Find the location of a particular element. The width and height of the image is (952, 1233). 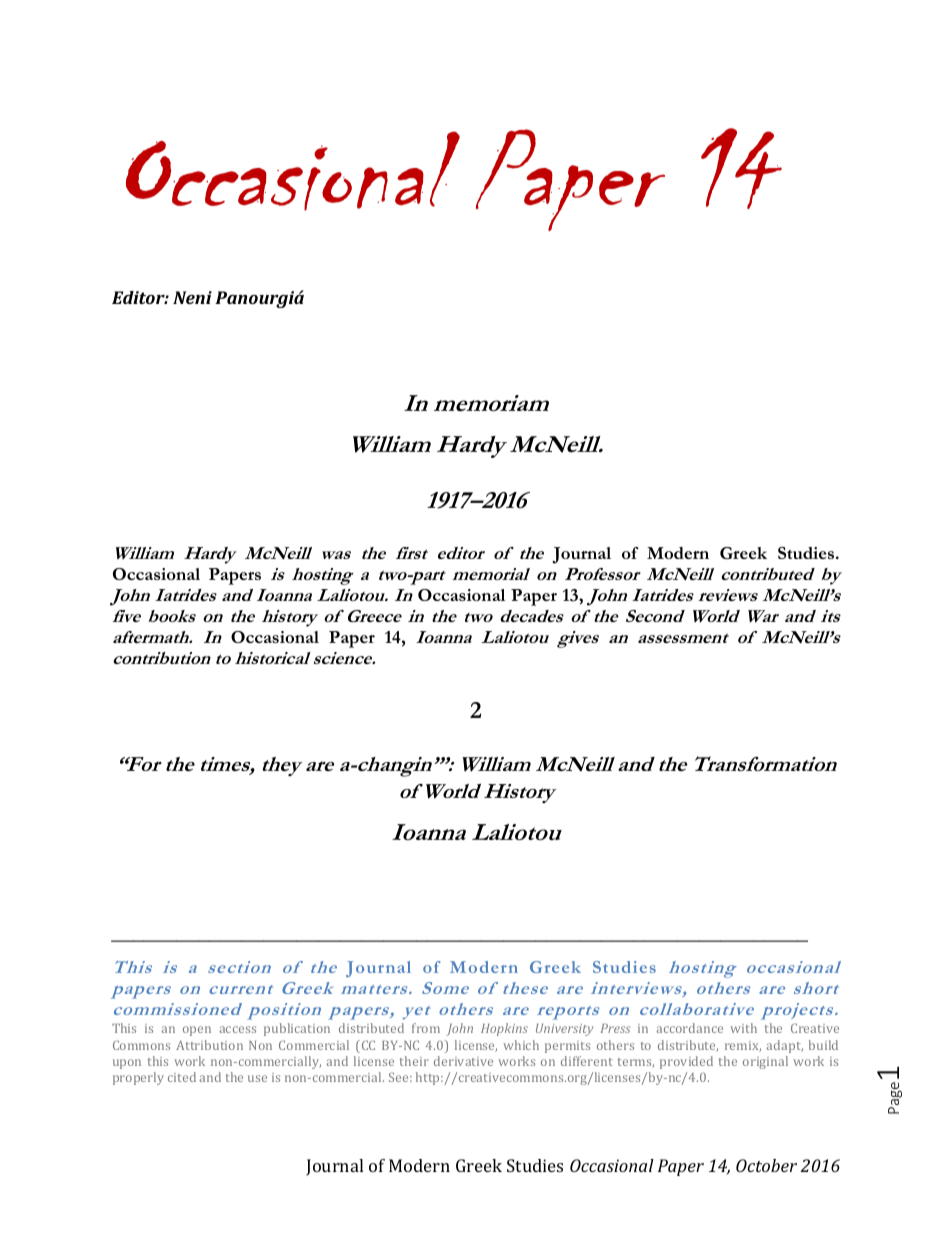

original is located at coordinates (765, 1062).
